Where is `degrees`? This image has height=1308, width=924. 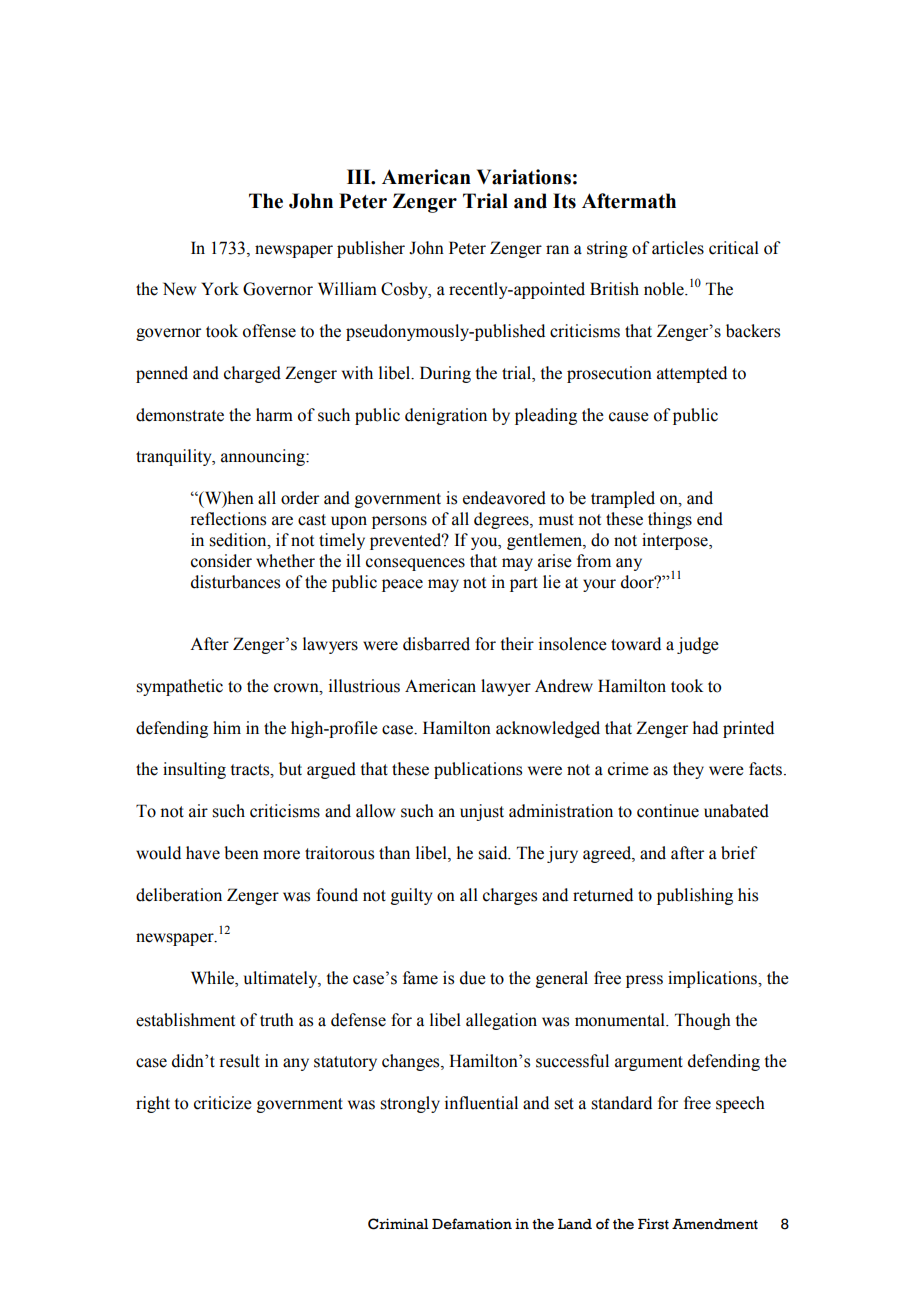
degrees is located at coordinates (502, 520).
